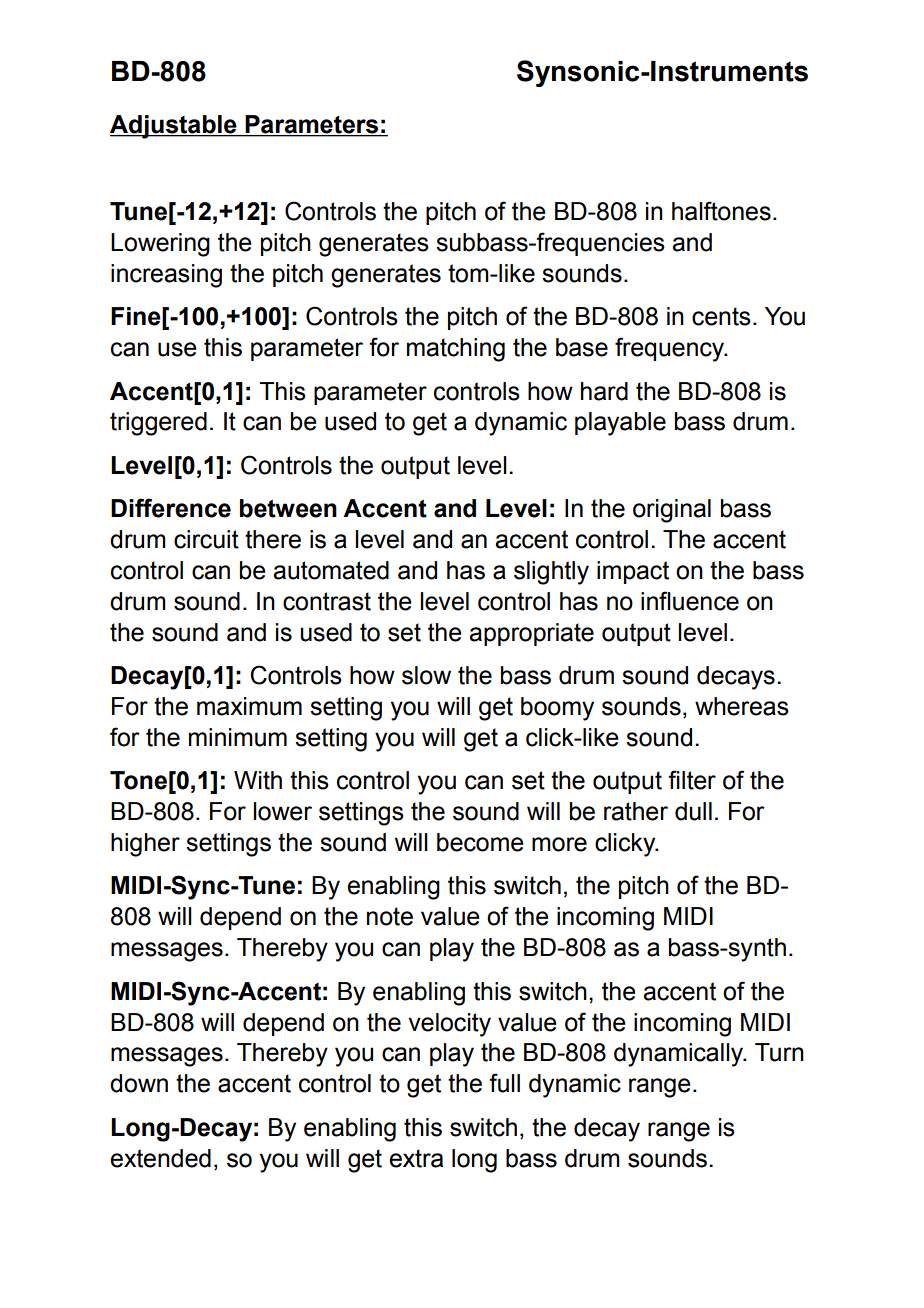 The width and height of the screenshot is (924, 1308). I want to click on minimum, so click(238, 737).
